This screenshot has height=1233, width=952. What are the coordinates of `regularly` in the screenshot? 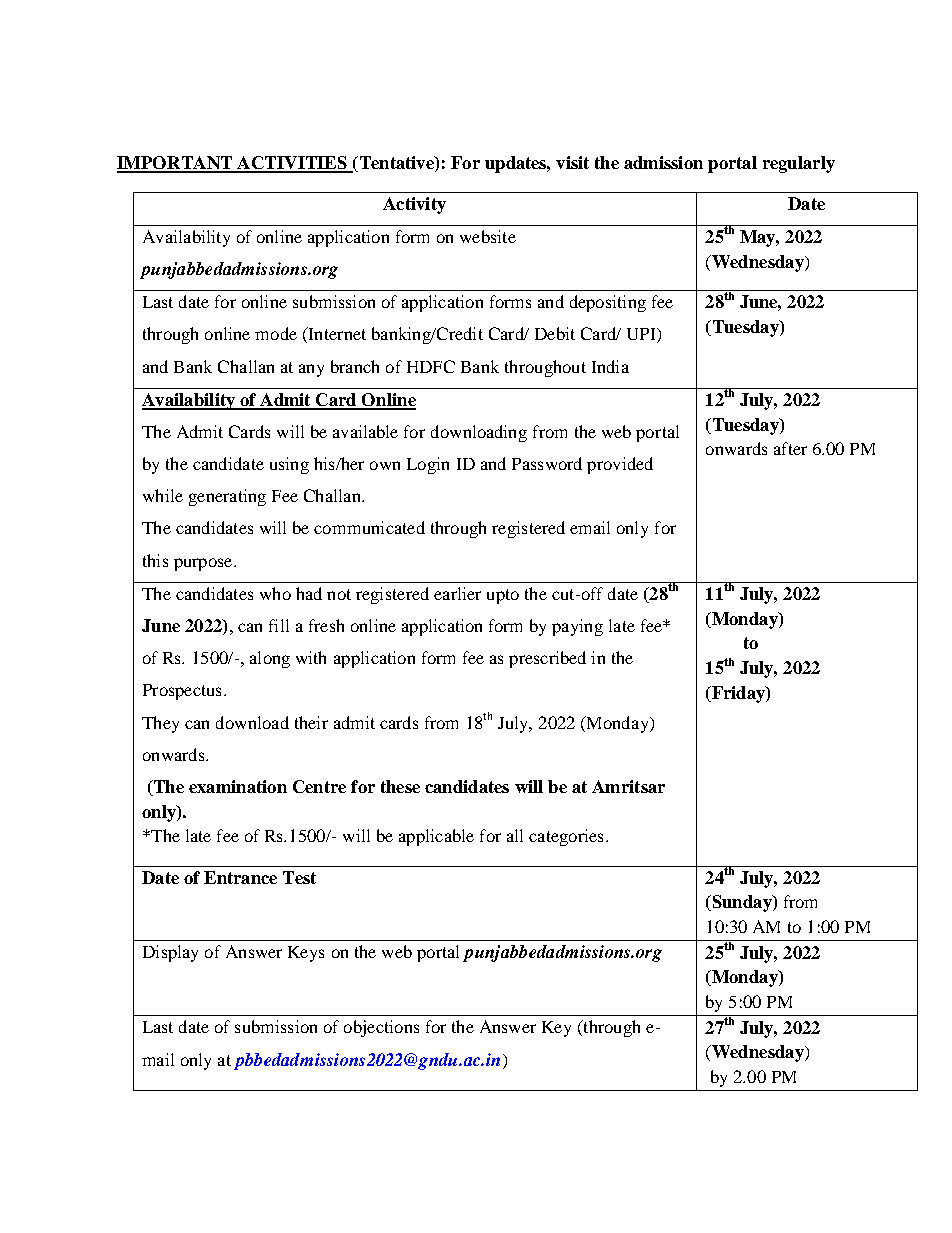 It's located at (799, 164).
